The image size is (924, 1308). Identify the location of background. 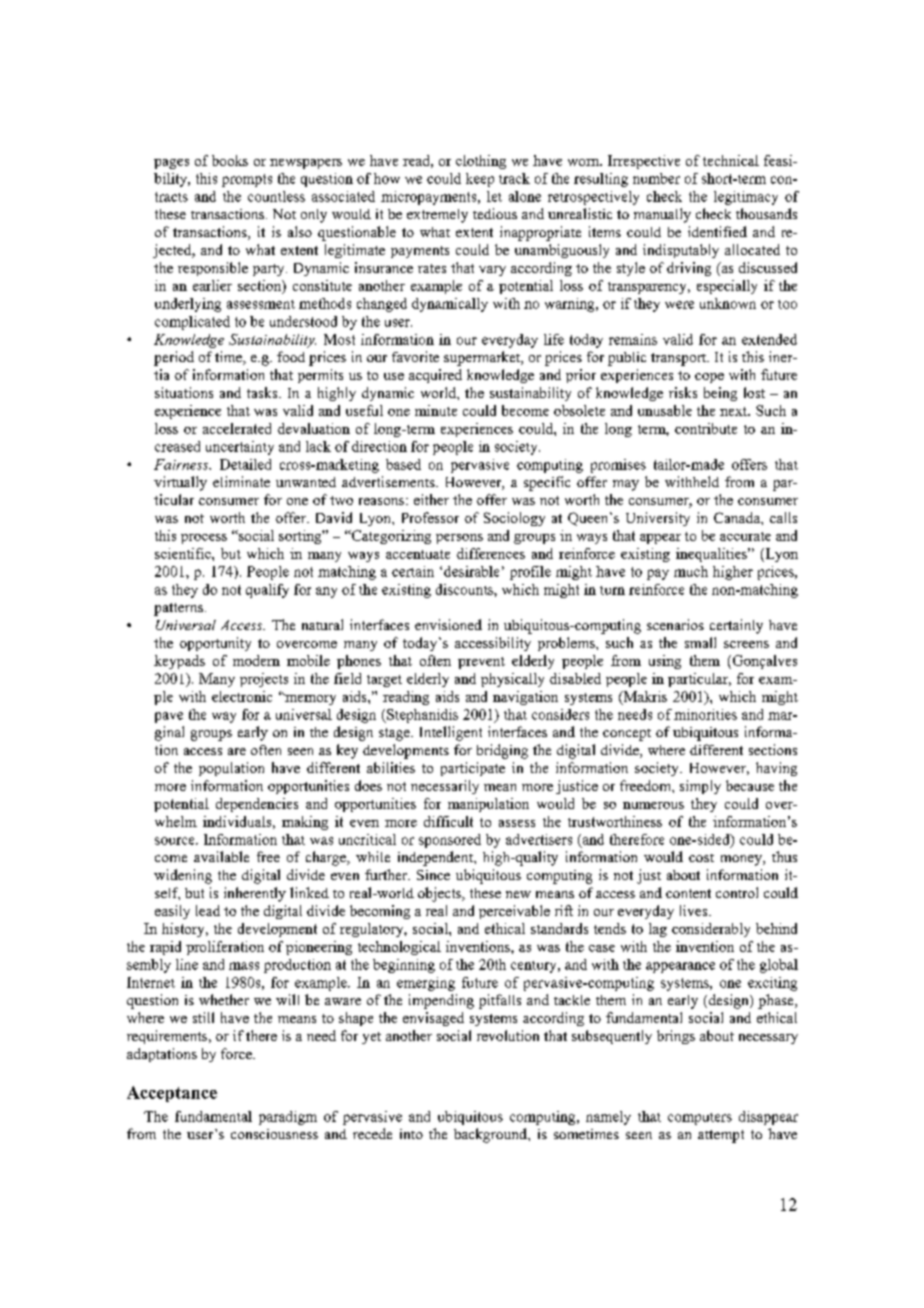
(491, 1135).
